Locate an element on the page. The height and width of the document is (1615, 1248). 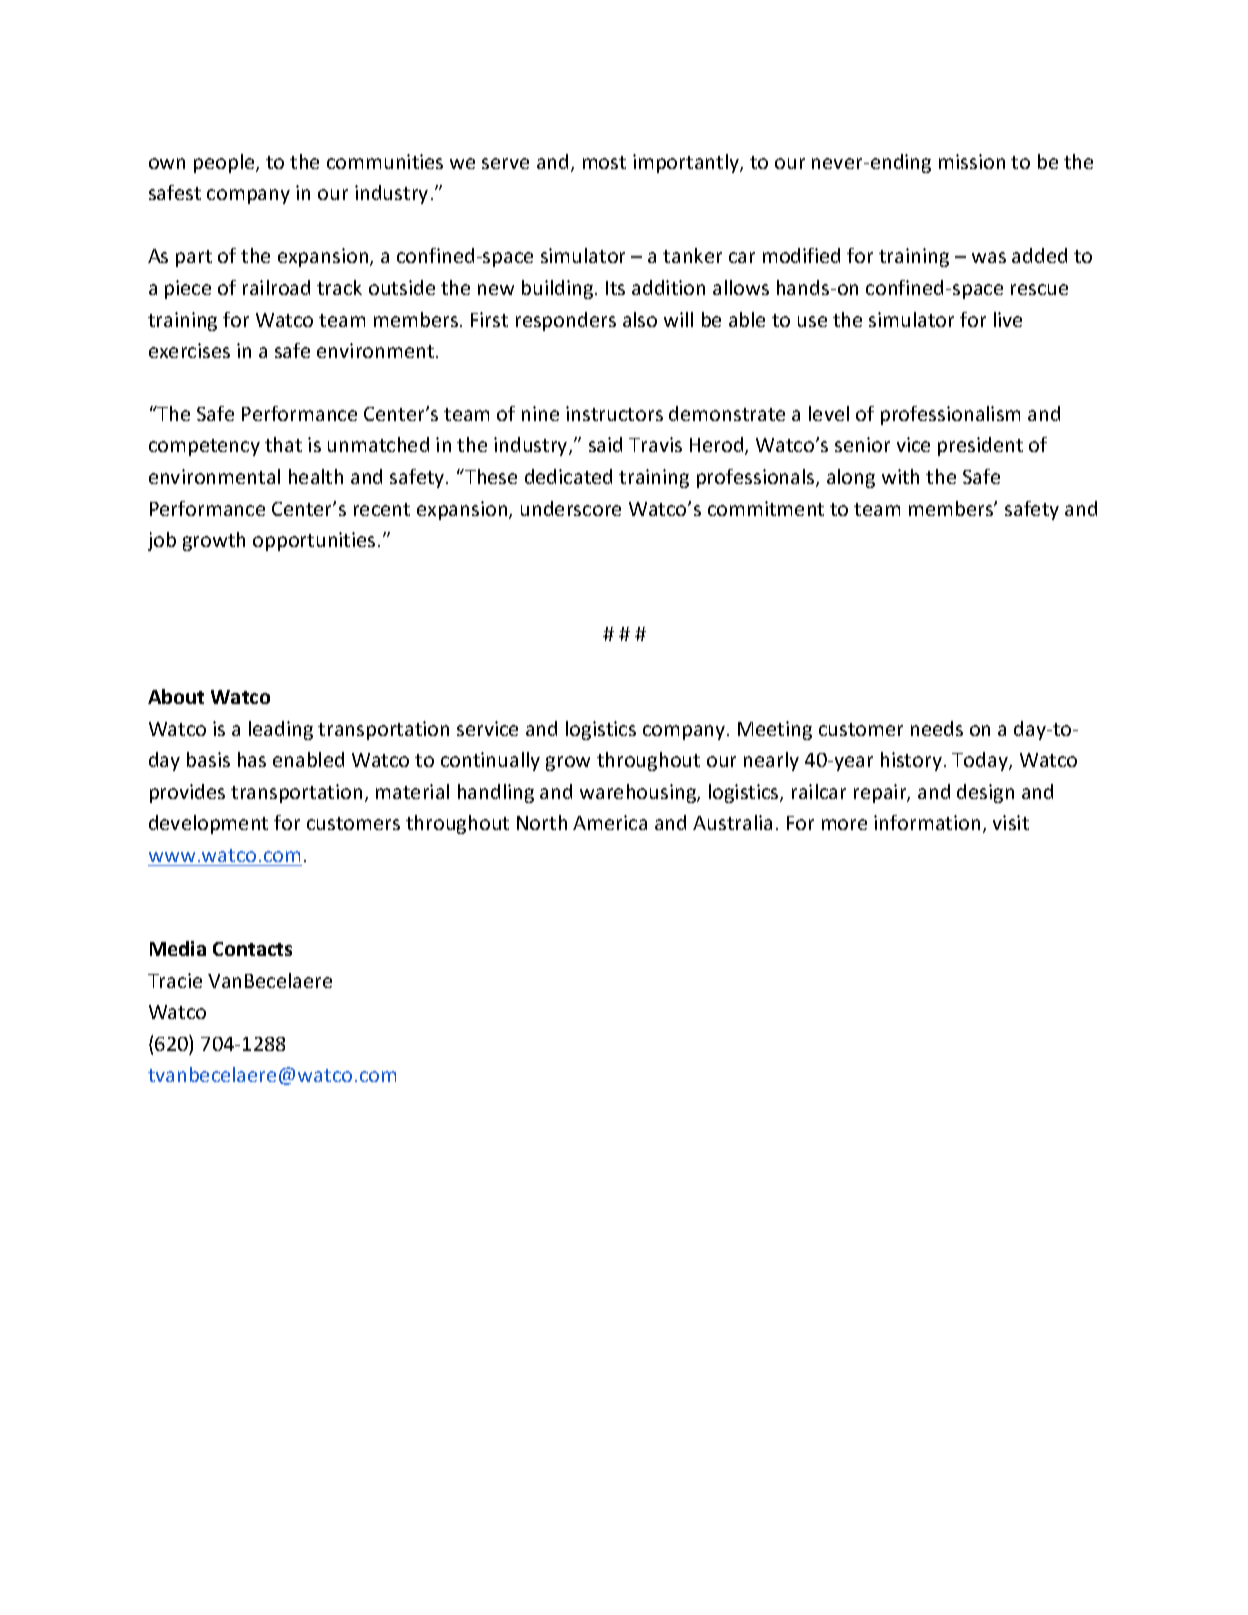
Contacts is located at coordinates (252, 949).
